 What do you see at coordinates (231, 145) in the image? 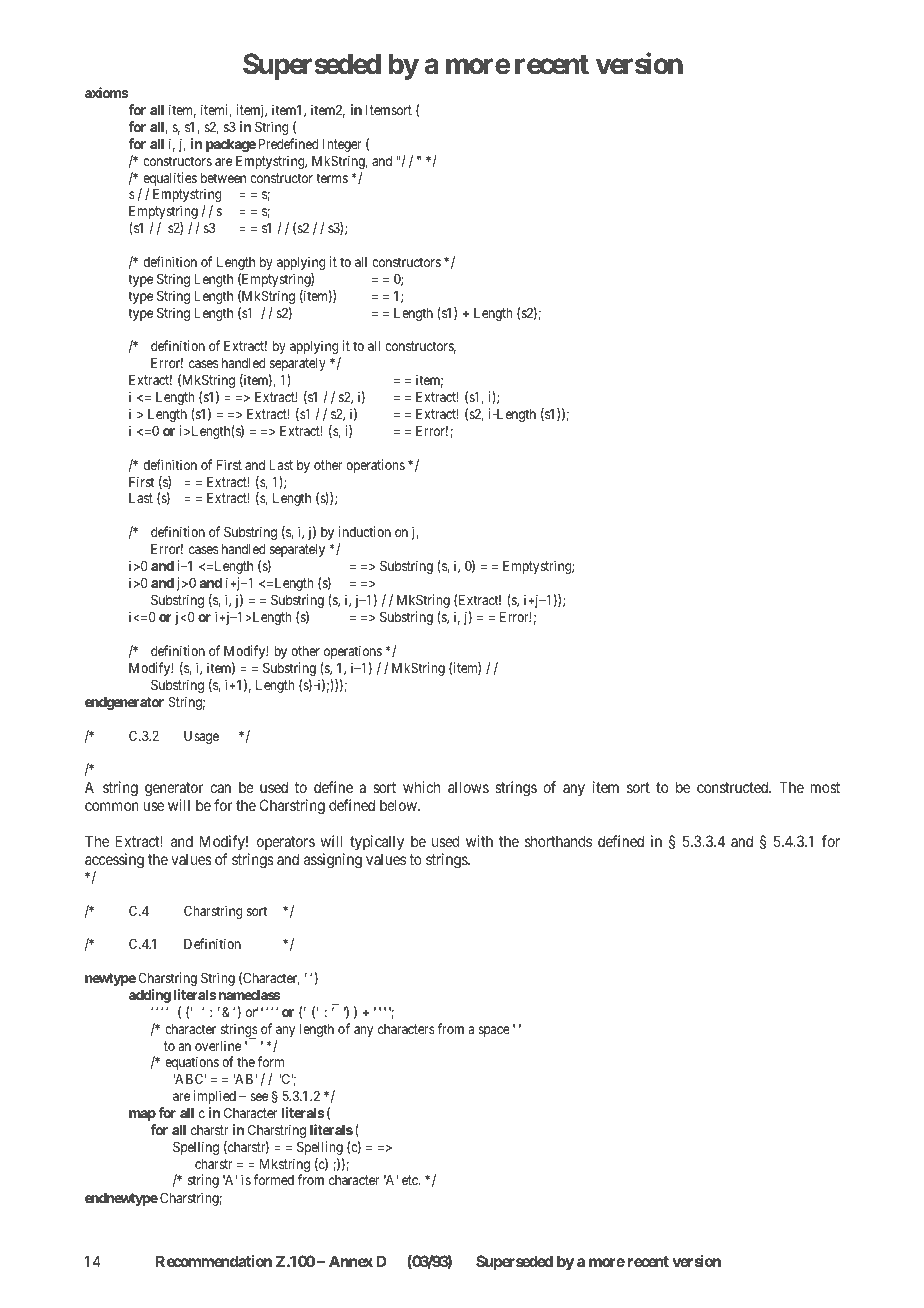
I see `package` at bounding box center [231, 145].
